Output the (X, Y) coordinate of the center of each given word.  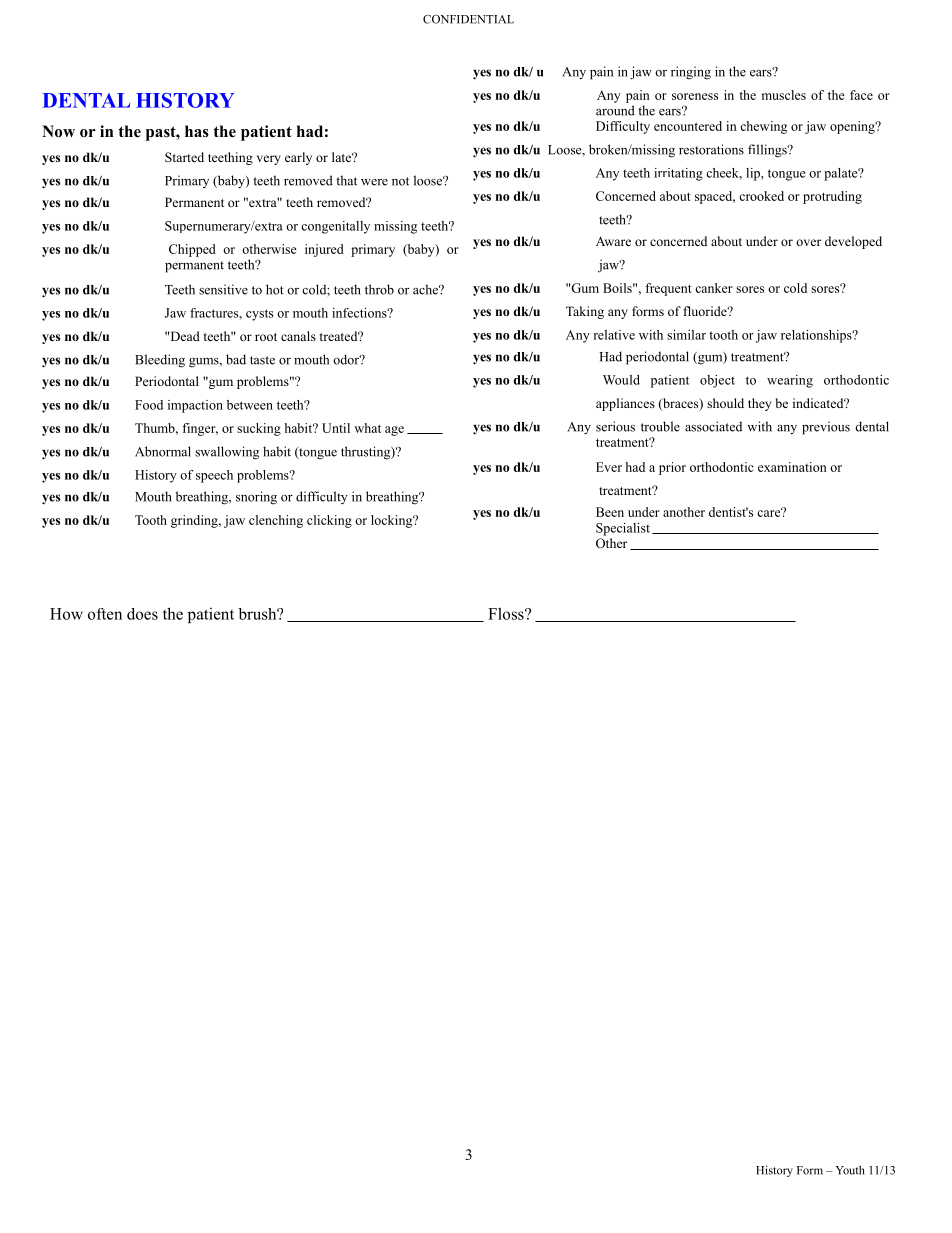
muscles (784, 95)
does (142, 614)
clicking (329, 521)
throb (379, 289)
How (66, 614)
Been (610, 512)
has (197, 131)
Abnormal (163, 451)
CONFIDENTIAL (468, 19)
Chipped (192, 250)
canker (714, 288)
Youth (850, 1170)
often (105, 614)
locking (393, 521)
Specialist (623, 529)
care (770, 512)
